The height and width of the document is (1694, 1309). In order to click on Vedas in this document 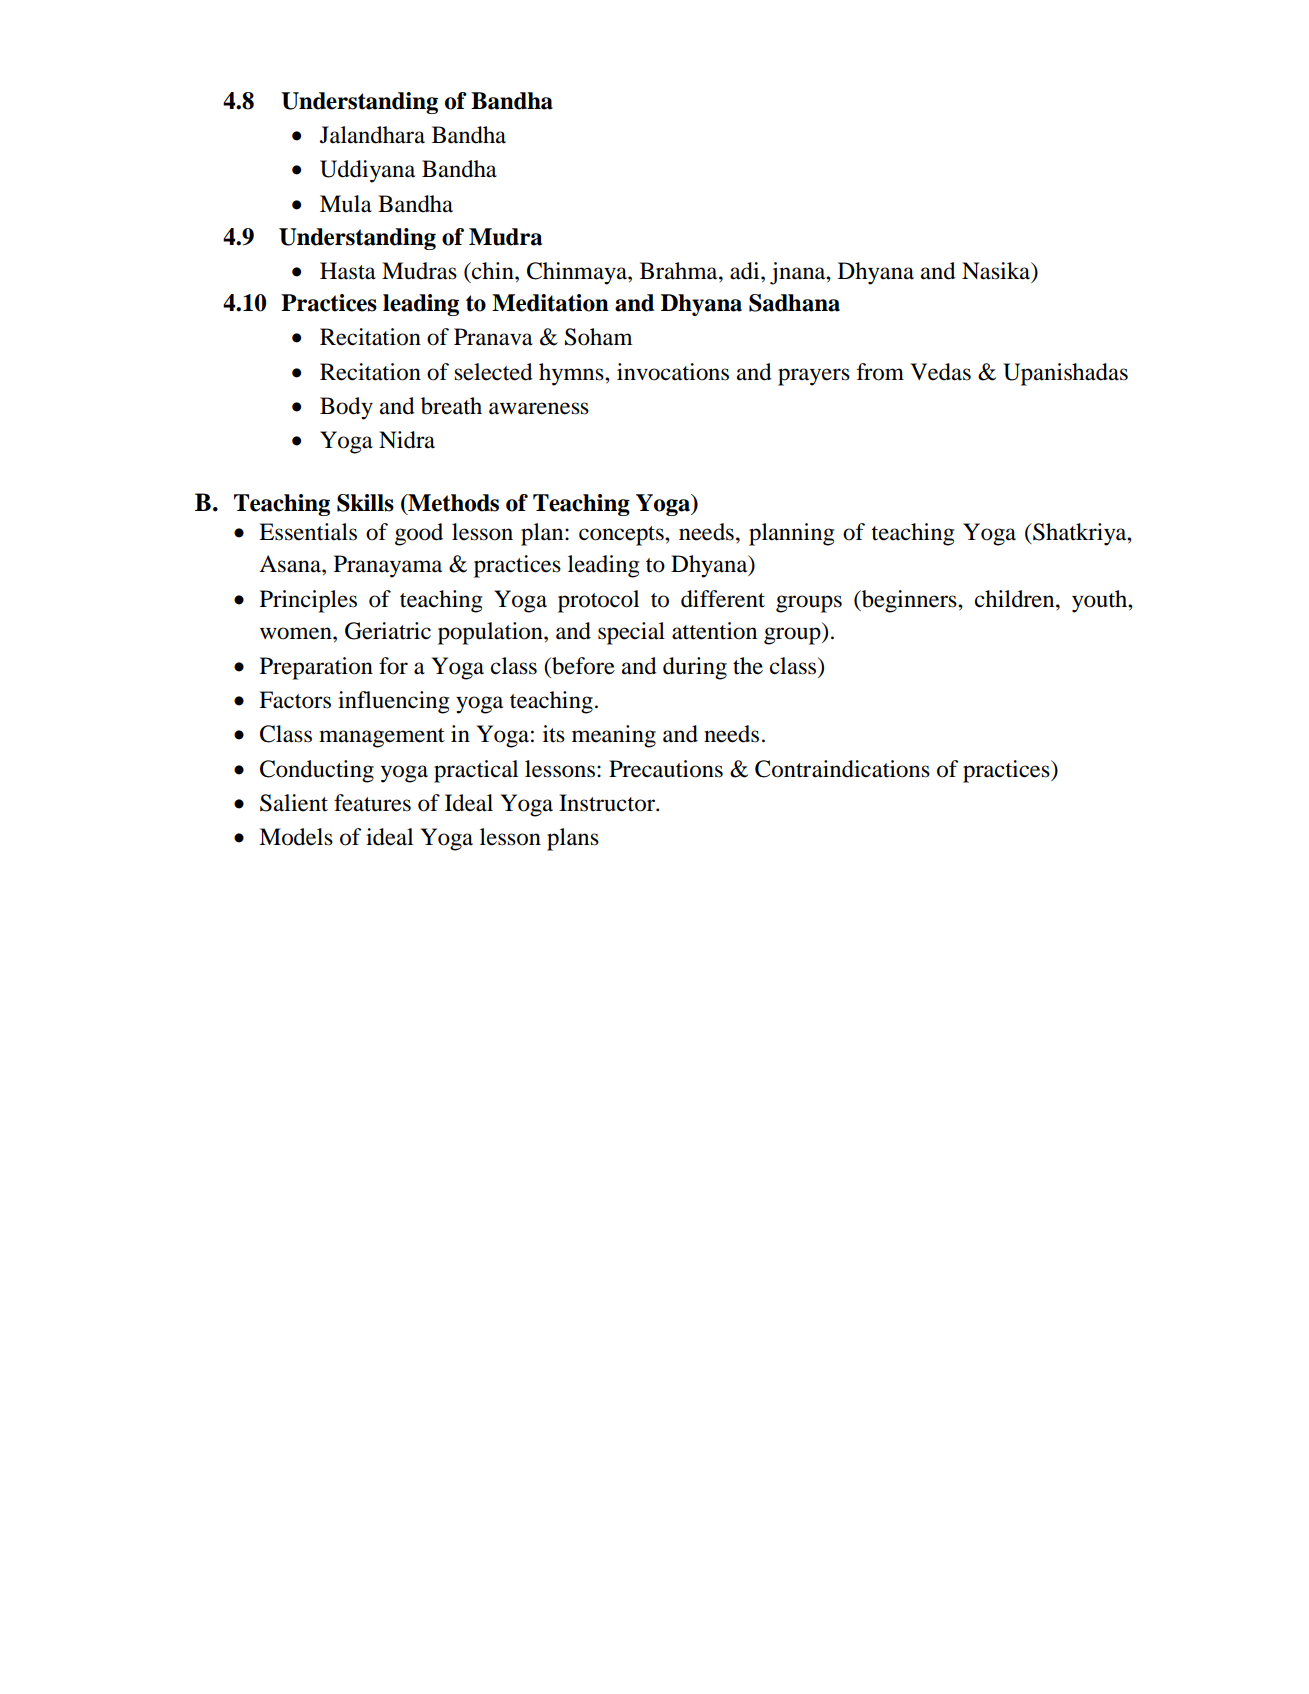, I will do `click(940, 372)`.
